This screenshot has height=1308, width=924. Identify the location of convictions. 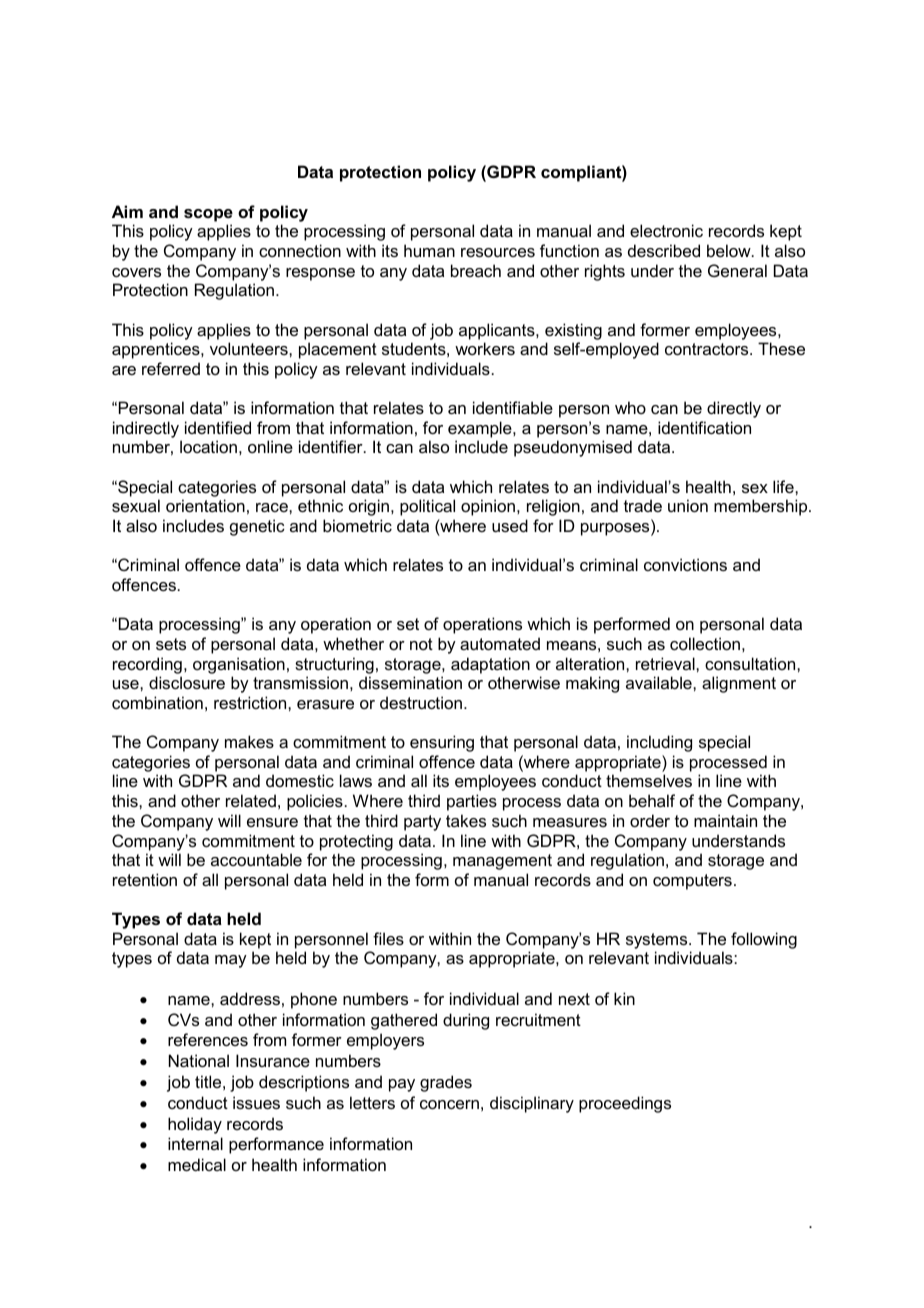
(685, 564).
